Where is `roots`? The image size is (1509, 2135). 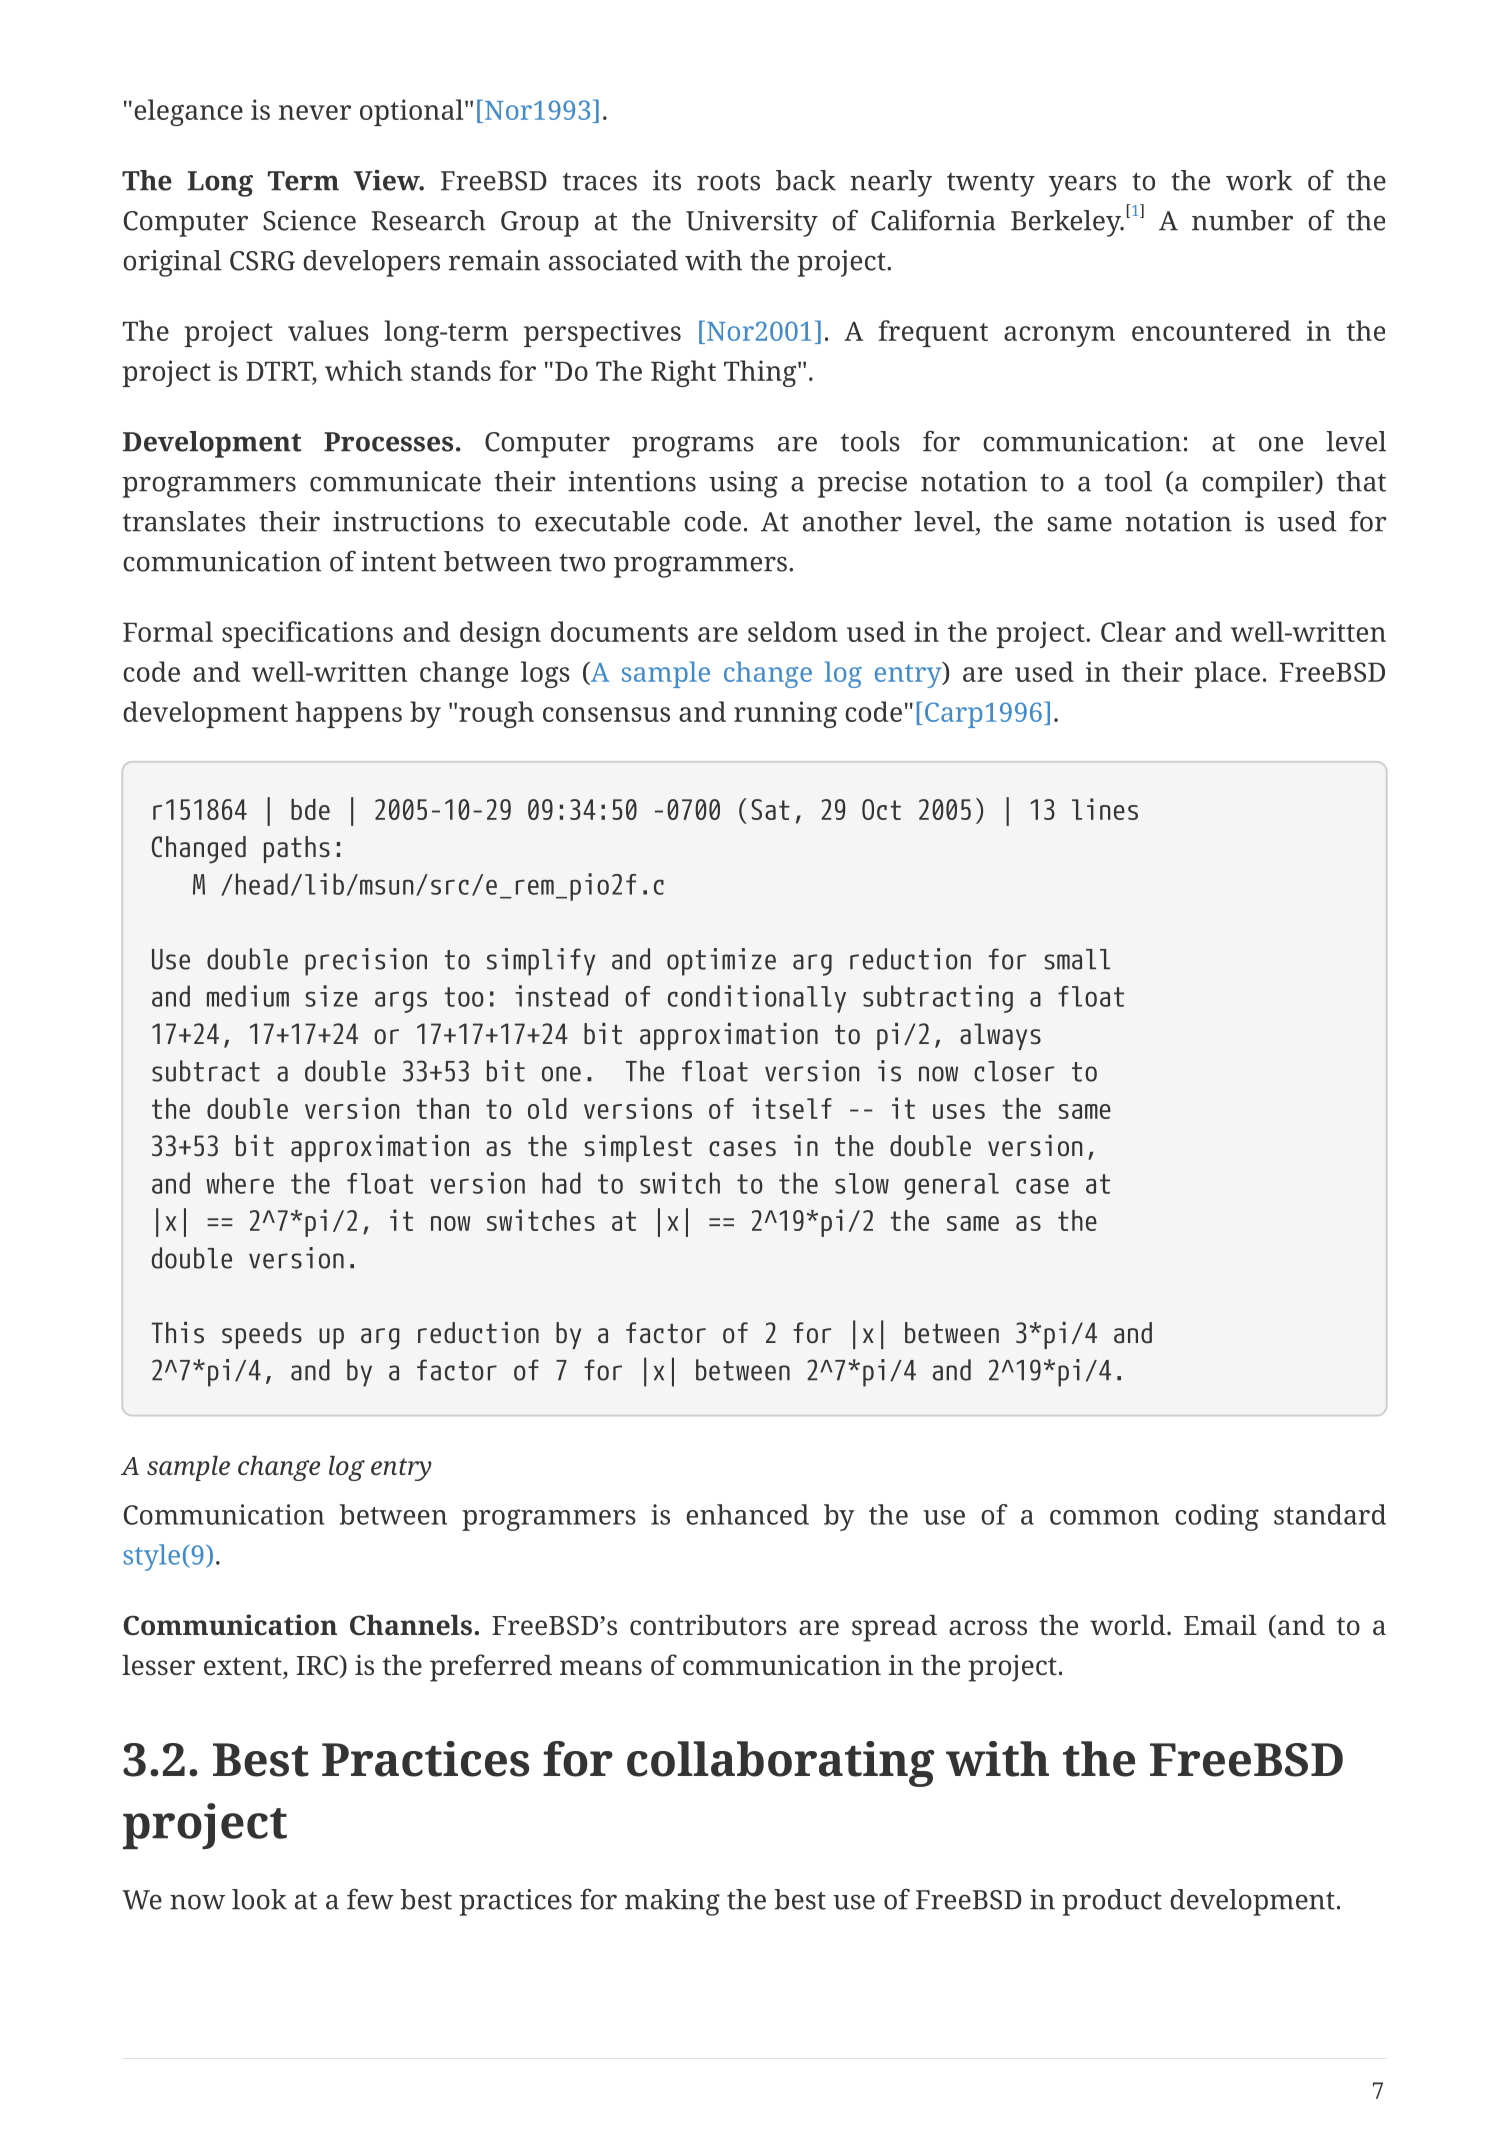 roots is located at coordinates (728, 182).
